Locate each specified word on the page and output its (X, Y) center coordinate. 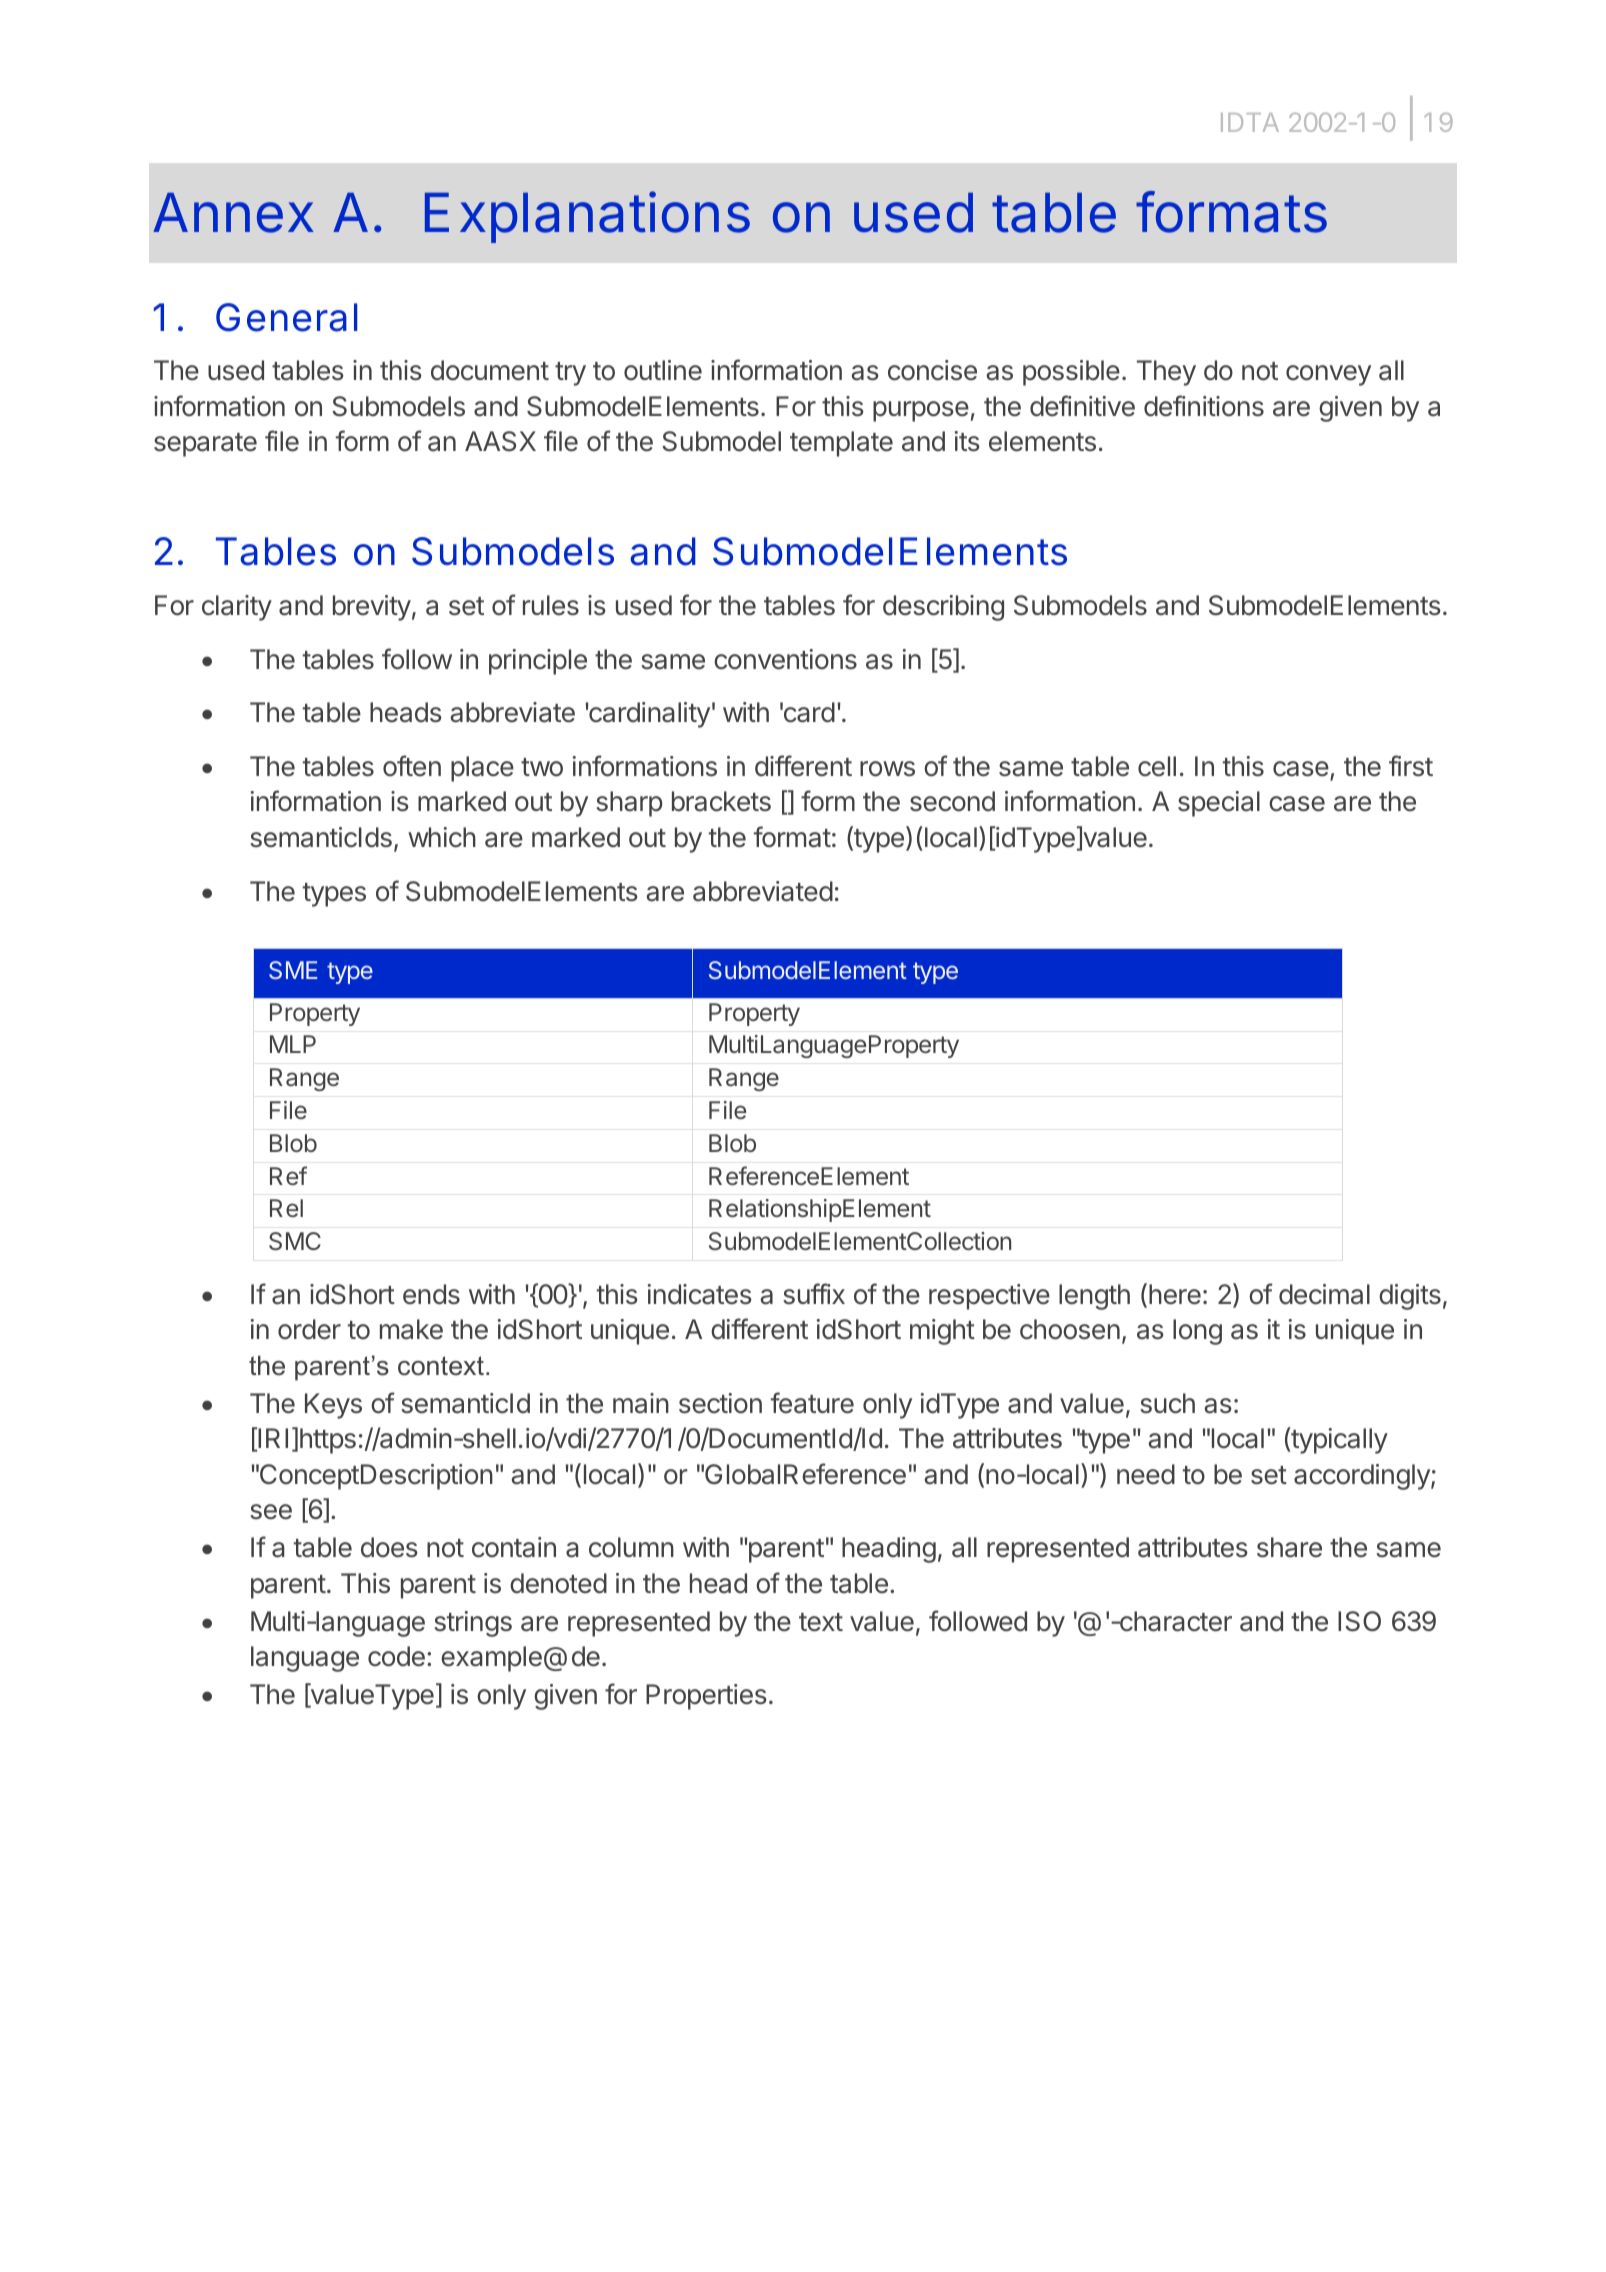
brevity (372, 608)
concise (932, 370)
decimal (1324, 1294)
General (286, 317)
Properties (706, 1697)
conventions (785, 659)
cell (1157, 766)
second (952, 801)
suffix (814, 1293)
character (1175, 1621)
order (309, 1329)
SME (293, 970)
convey (1328, 375)
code (396, 1656)
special (1219, 804)
